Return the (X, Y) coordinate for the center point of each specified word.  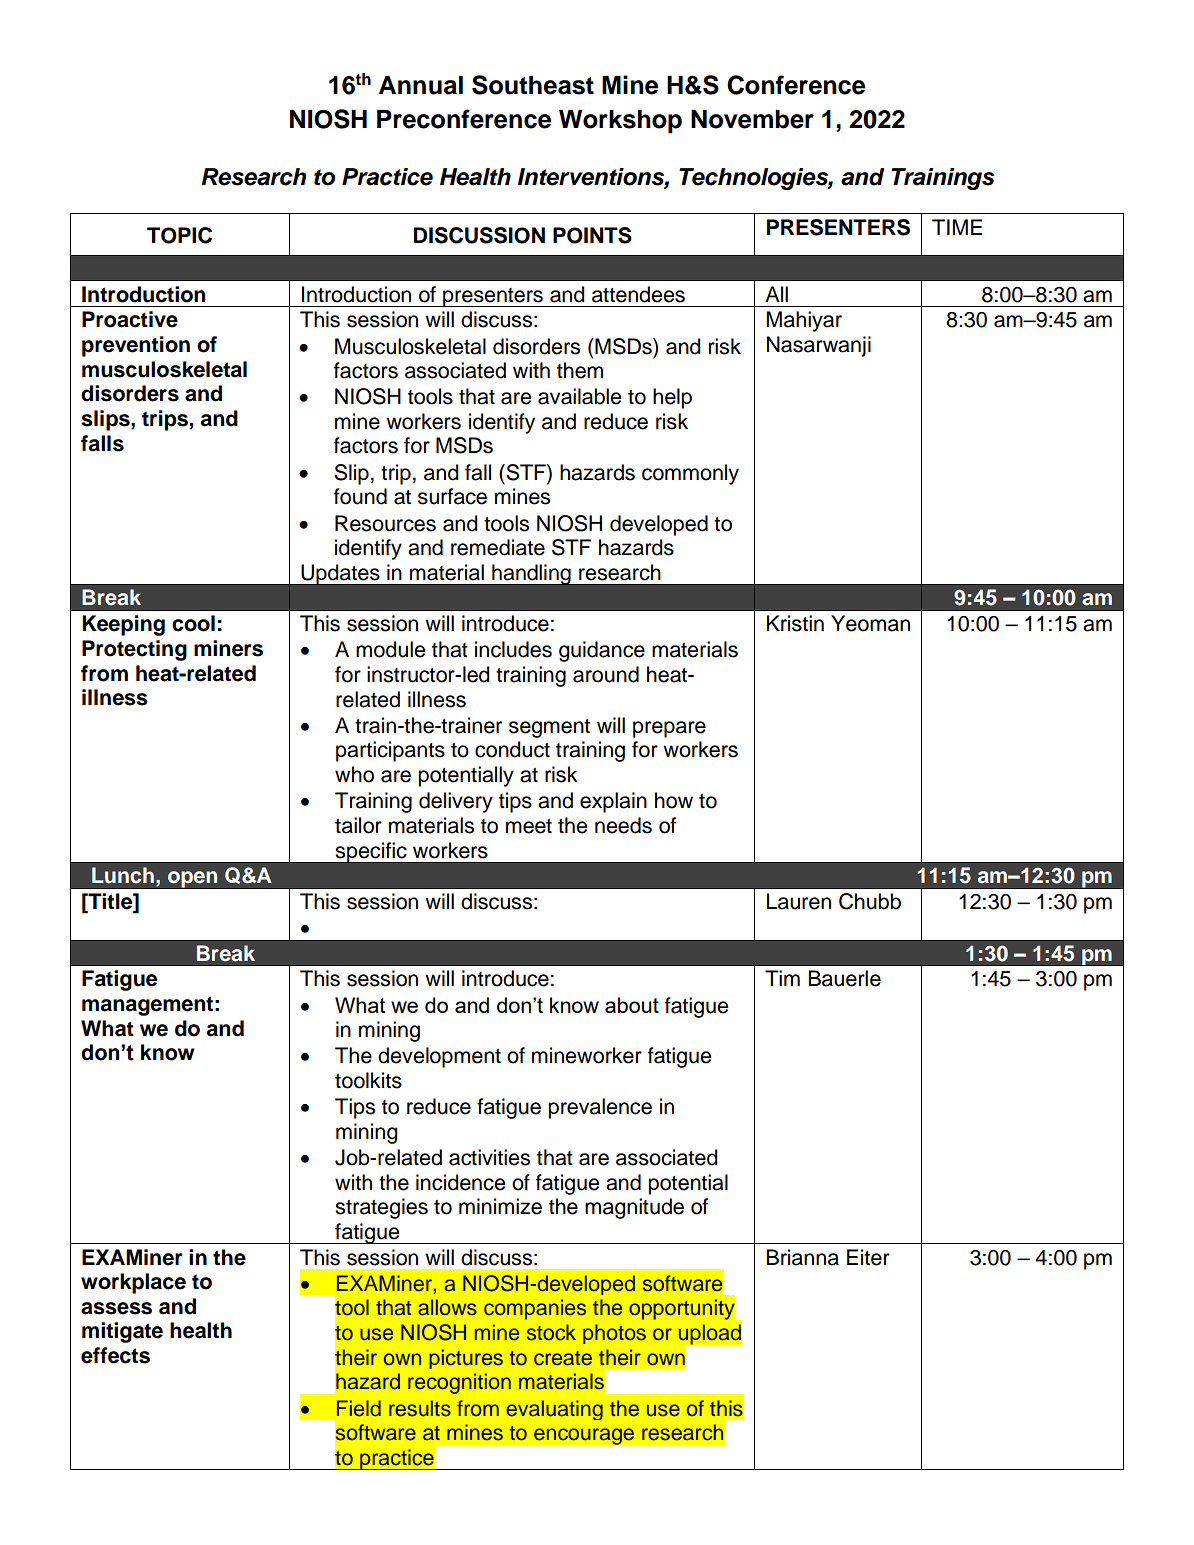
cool (193, 623)
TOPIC (179, 235)
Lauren (799, 901)
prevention (136, 346)
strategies (381, 1208)
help (672, 398)
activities (489, 1157)
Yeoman (870, 623)
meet (529, 826)
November (752, 119)
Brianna (803, 1257)
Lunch (123, 875)
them (580, 370)
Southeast (533, 85)
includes (513, 649)
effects (115, 1355)
